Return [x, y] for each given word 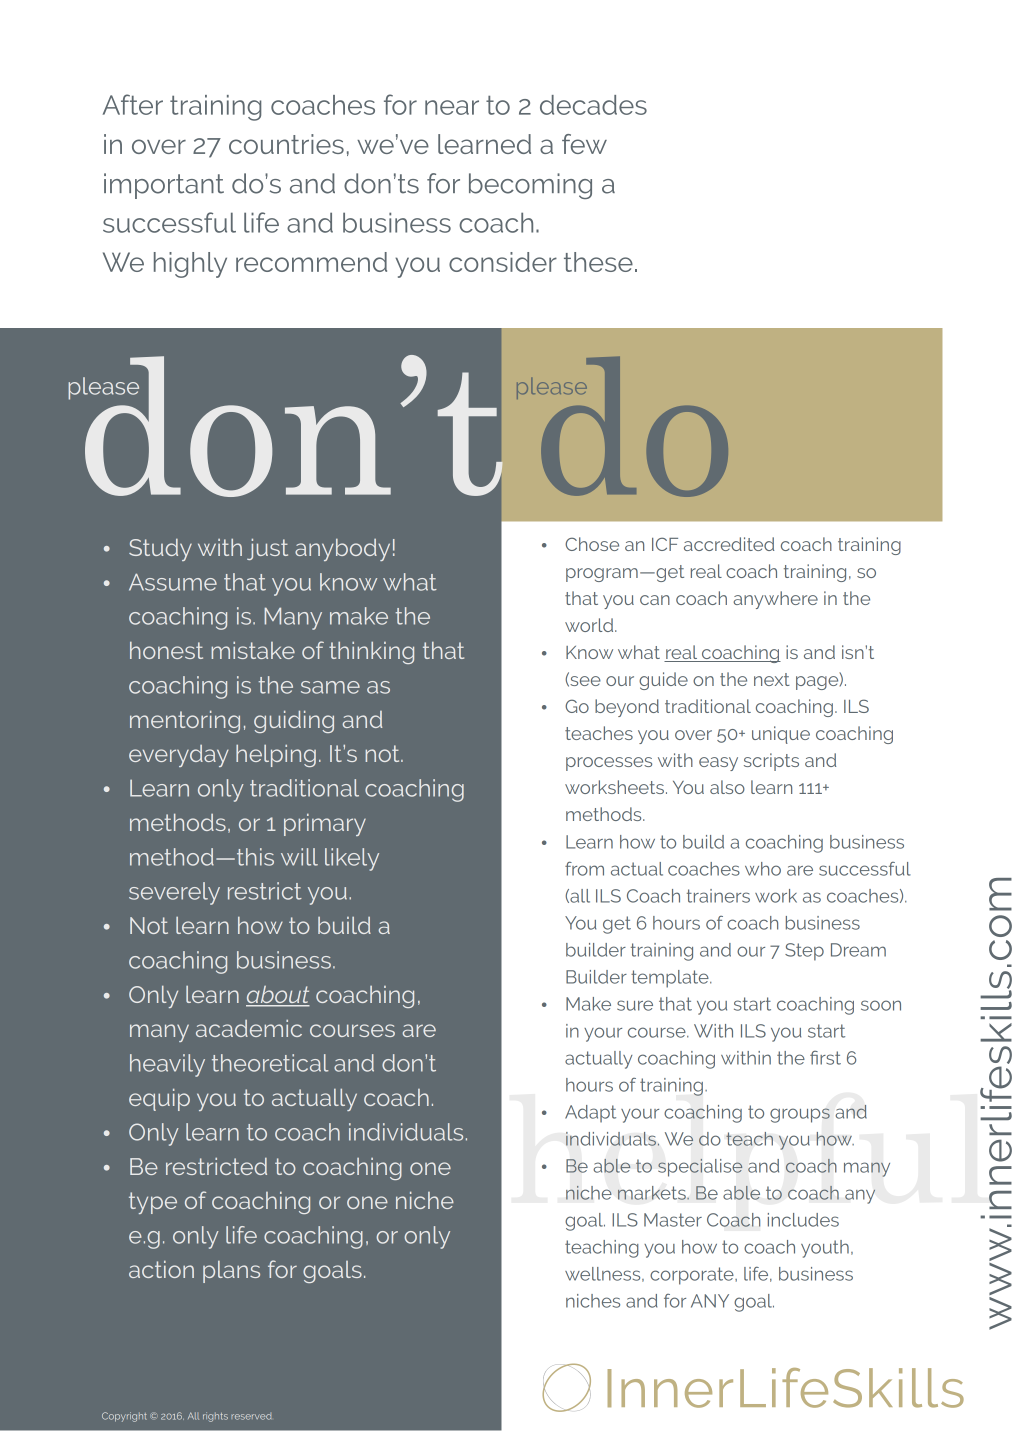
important [164, 186]
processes [609, 764]
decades [593, 105]
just [267, 549]
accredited [729, 544]
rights [215, 1417]
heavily [167, 1065]
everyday [179, 756]
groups [800, 1115]
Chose [592, 544]
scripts [771, 762]
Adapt [590, 1114]
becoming [530, 186]
